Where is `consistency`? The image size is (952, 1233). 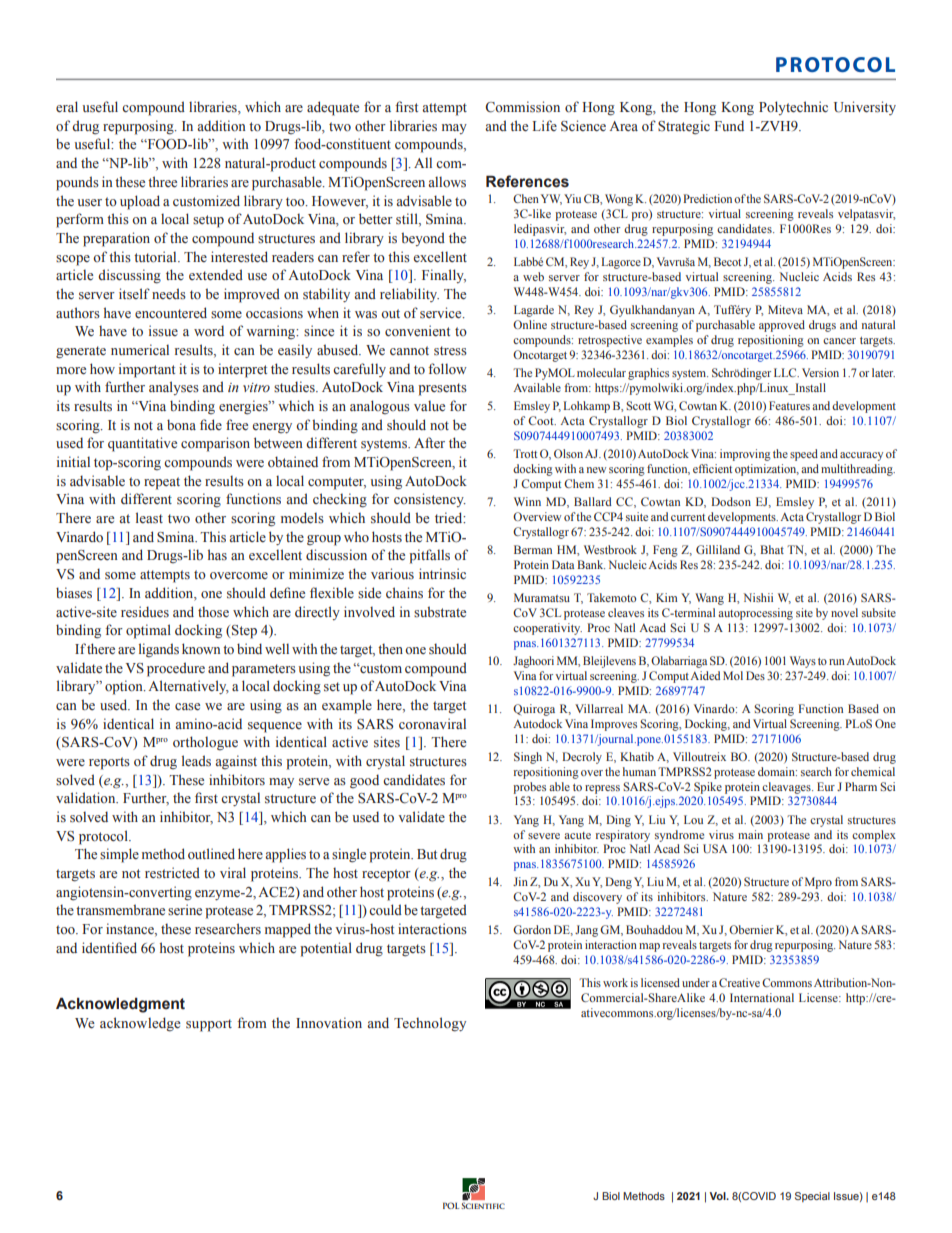 consistency is located at coordinates (430, 500).
